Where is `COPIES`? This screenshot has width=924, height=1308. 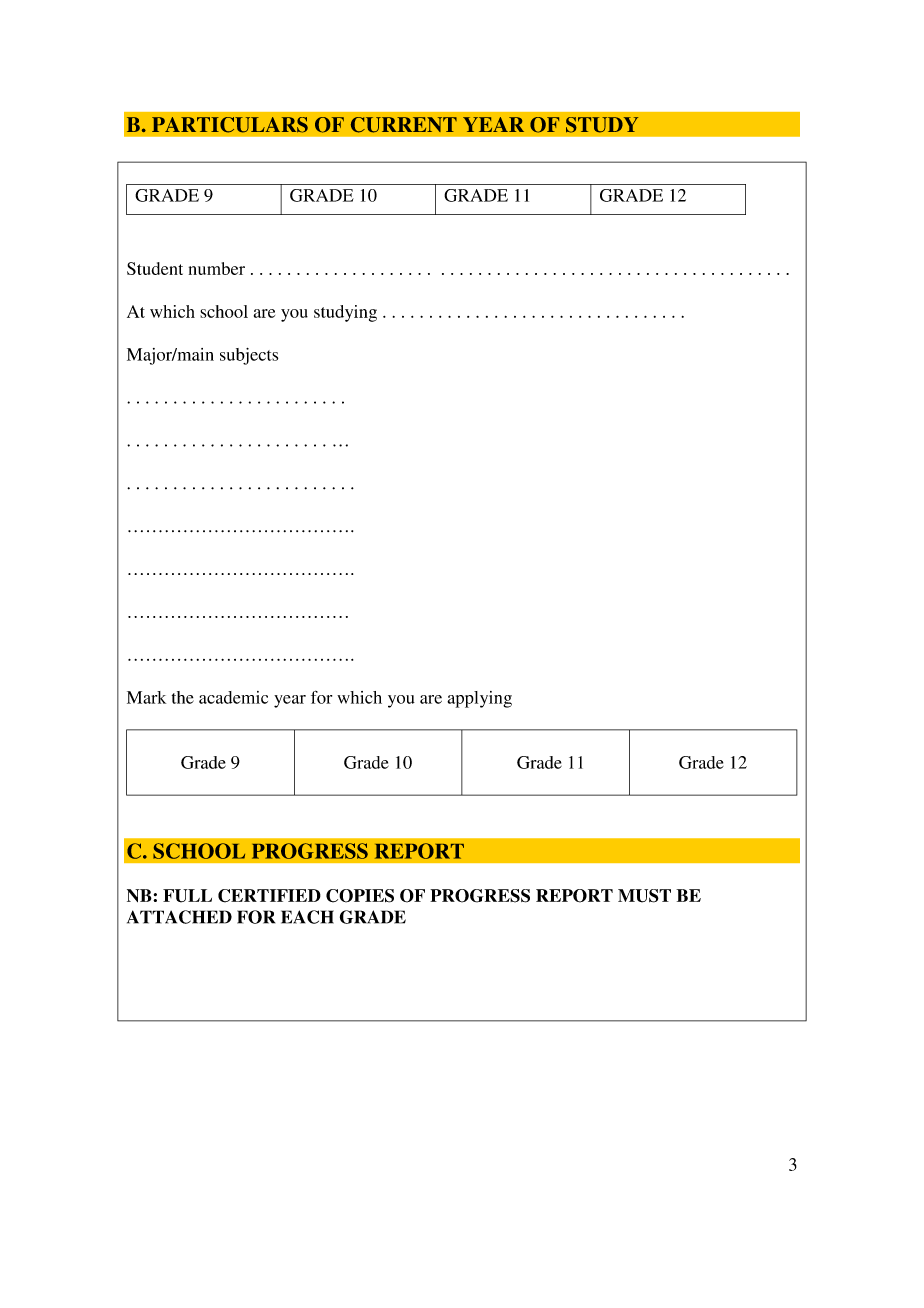 COPIES is located at coordinates (360, 896).
